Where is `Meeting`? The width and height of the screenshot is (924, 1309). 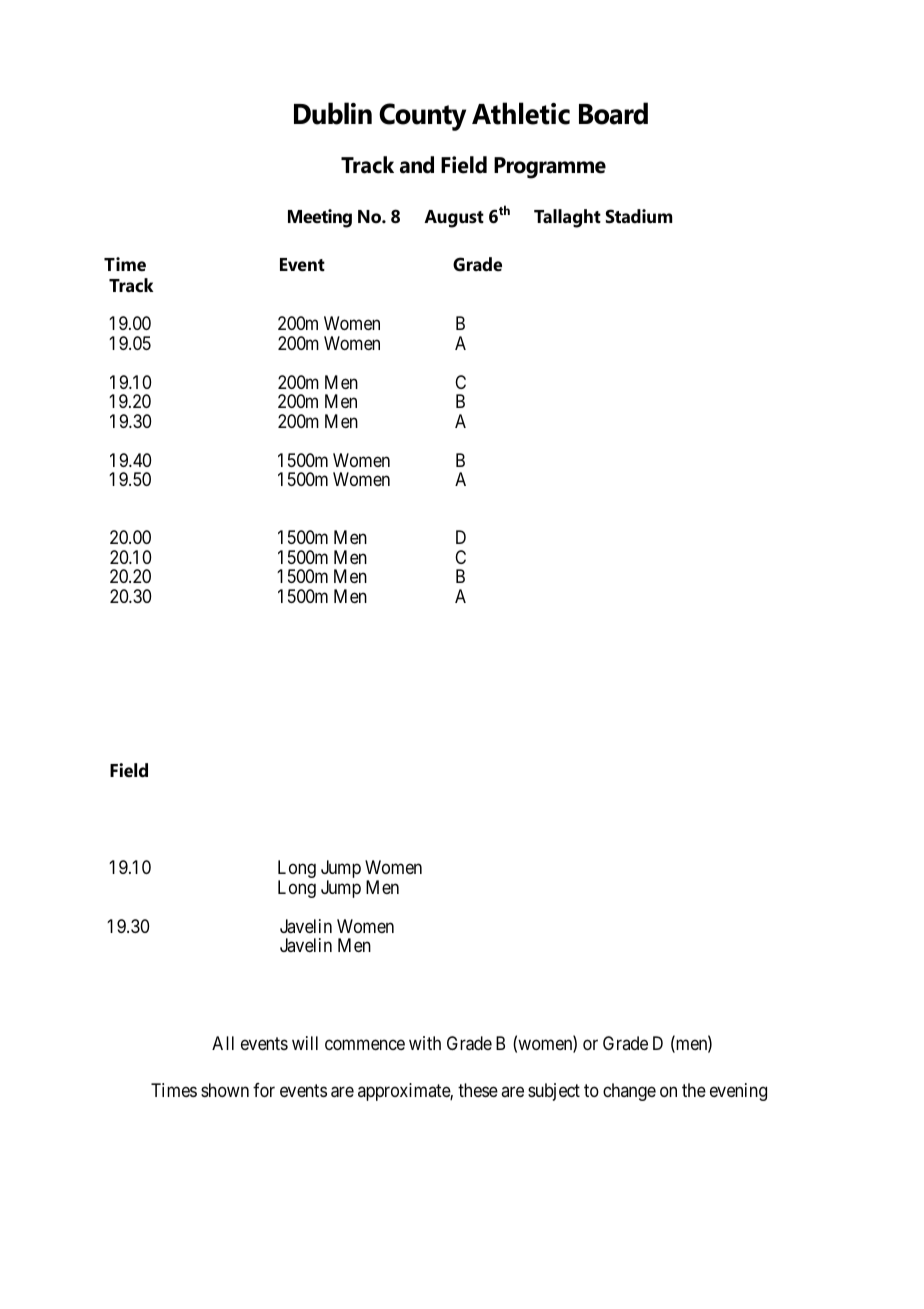
Meeting is located at coordinates (320, 218).
